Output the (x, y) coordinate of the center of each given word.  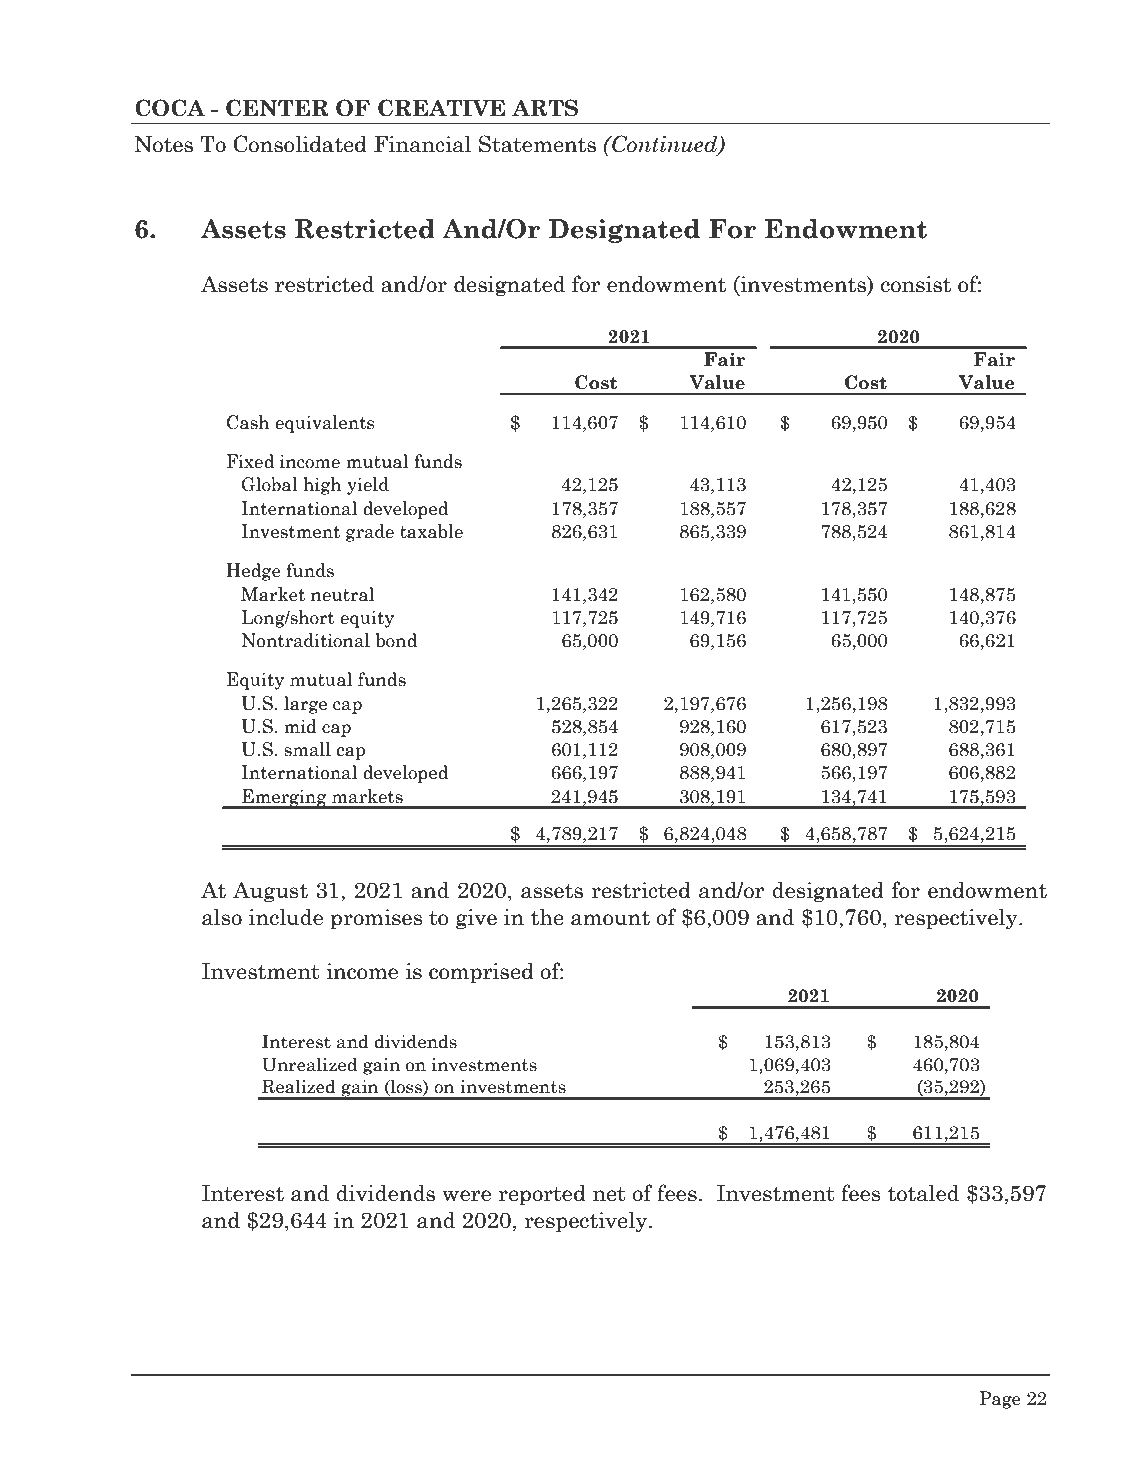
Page (1000, 1400)
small (307, 749)
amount (610, 918)
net (609, 1194)
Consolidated (300, 144)
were (466, 1196)
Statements (537, 144)
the (547, 917)
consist (916, 284)
